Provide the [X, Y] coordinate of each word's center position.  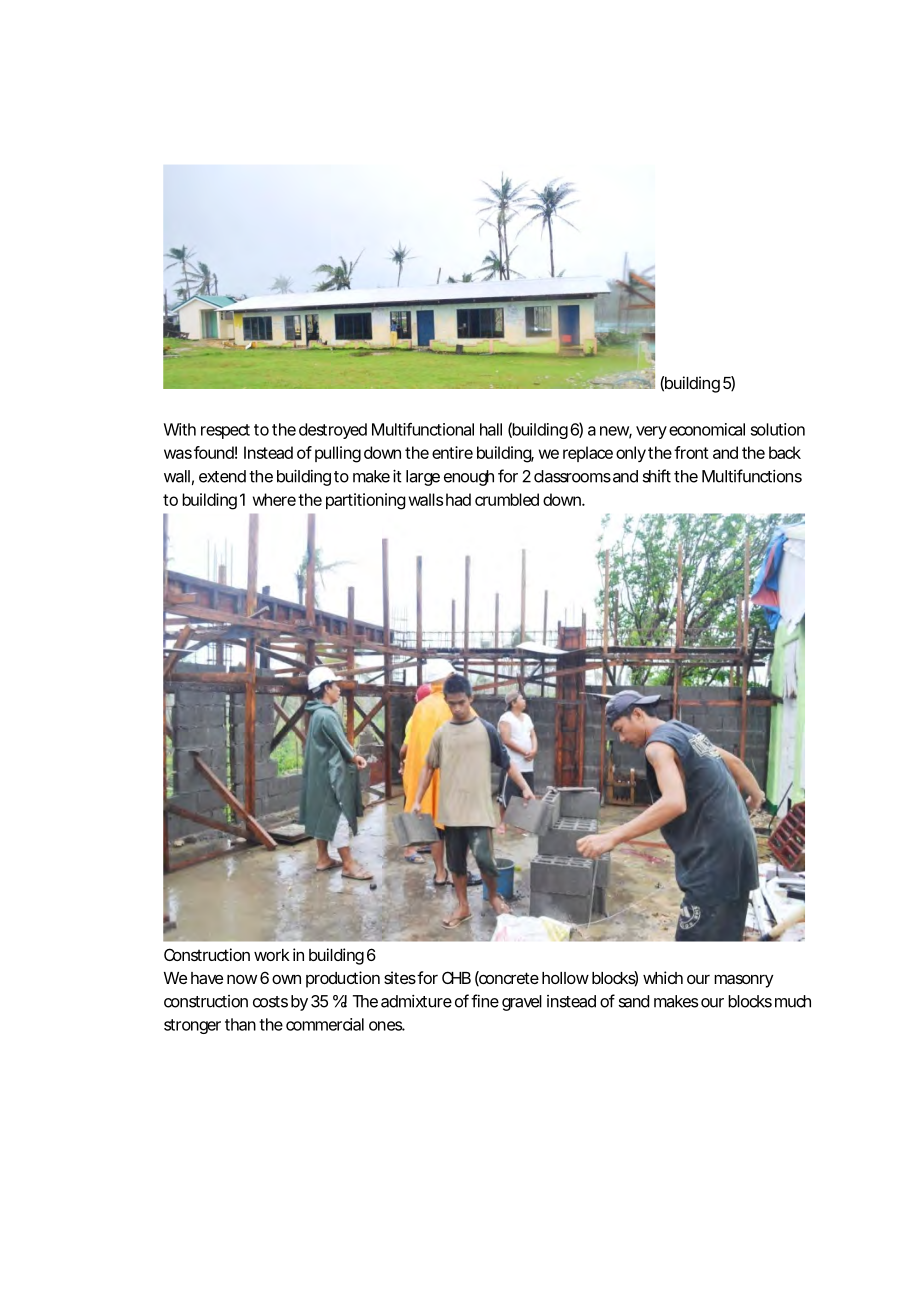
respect [225, 431]
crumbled [507, 499]
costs [270, 1002]
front [691, 452]
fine [485, 1001]
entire [452, 452]
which [663, 977]
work [272, 955]
